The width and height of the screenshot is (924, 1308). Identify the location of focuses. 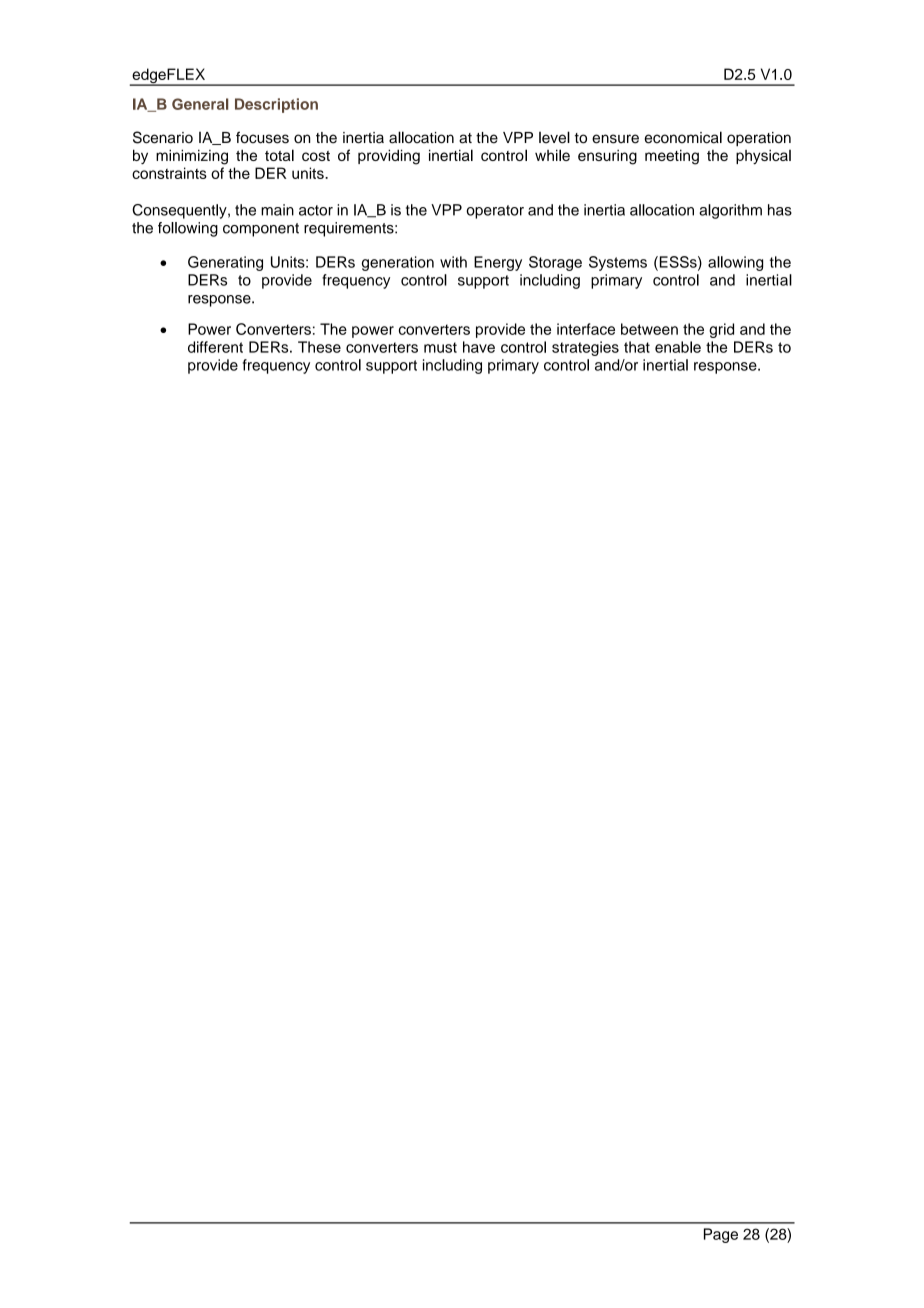
(262, 137).
